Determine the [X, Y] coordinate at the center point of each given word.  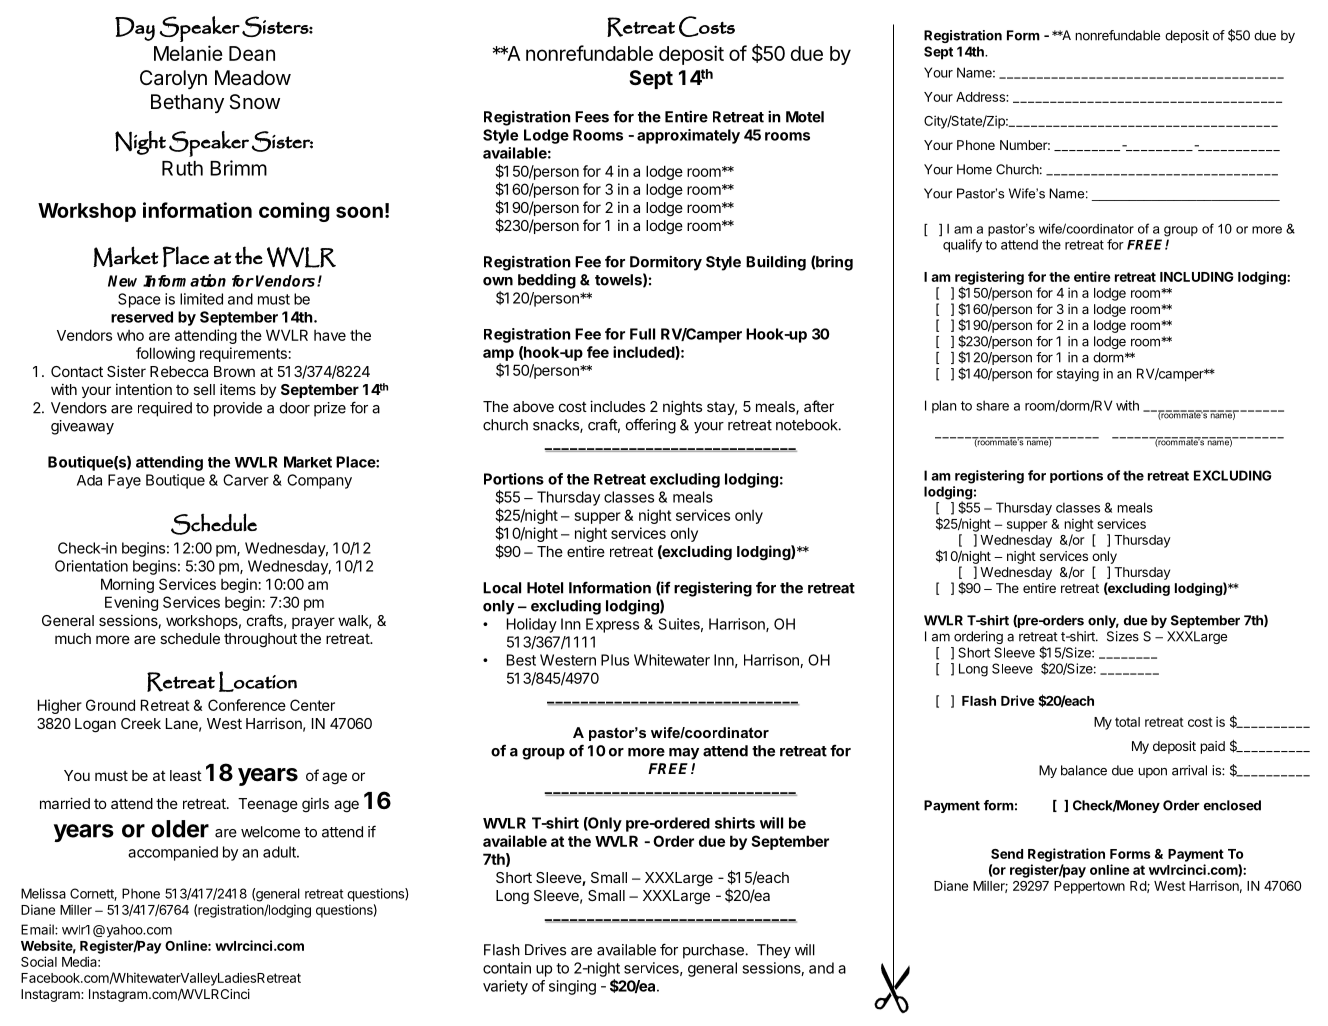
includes [617, 406]
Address [981, 97]
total [1127, 722]
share [992, 405]
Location [258, 681]
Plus [615, 660]
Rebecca [179, 371]
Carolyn [173, 79]
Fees [592, 117]
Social [39, 961]
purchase [714, 951]
